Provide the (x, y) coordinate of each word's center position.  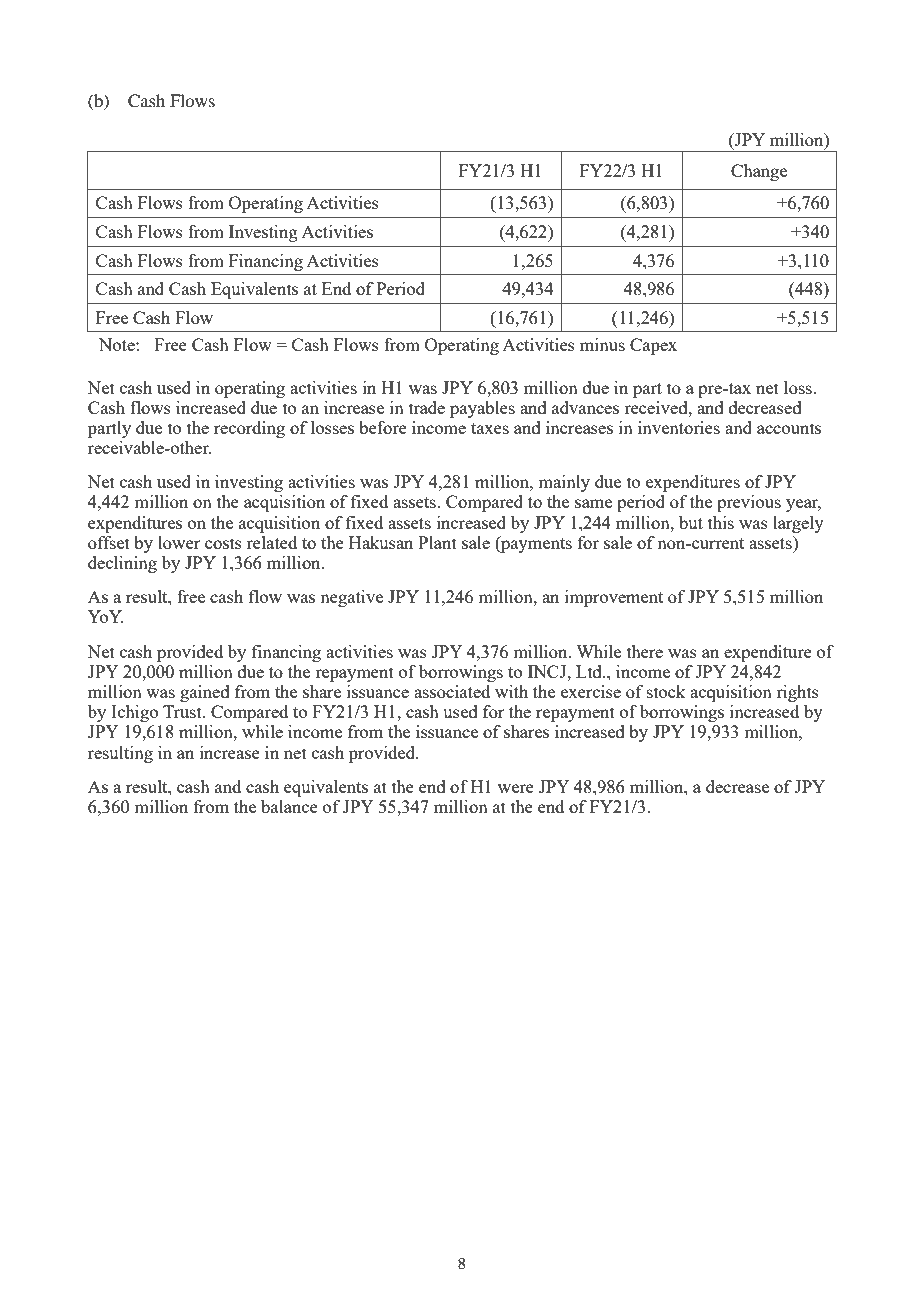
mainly (564, 483)
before (383, 427)
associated (452, 691)
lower (179, 542)
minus (602, 344)
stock (666, 691)
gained (205, 693)
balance (289, 806)
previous (749, 503)
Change (759, 172)
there (645, 651)
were (516, 788)
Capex (653, 346)
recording (249, 429)
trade (427, 407)
